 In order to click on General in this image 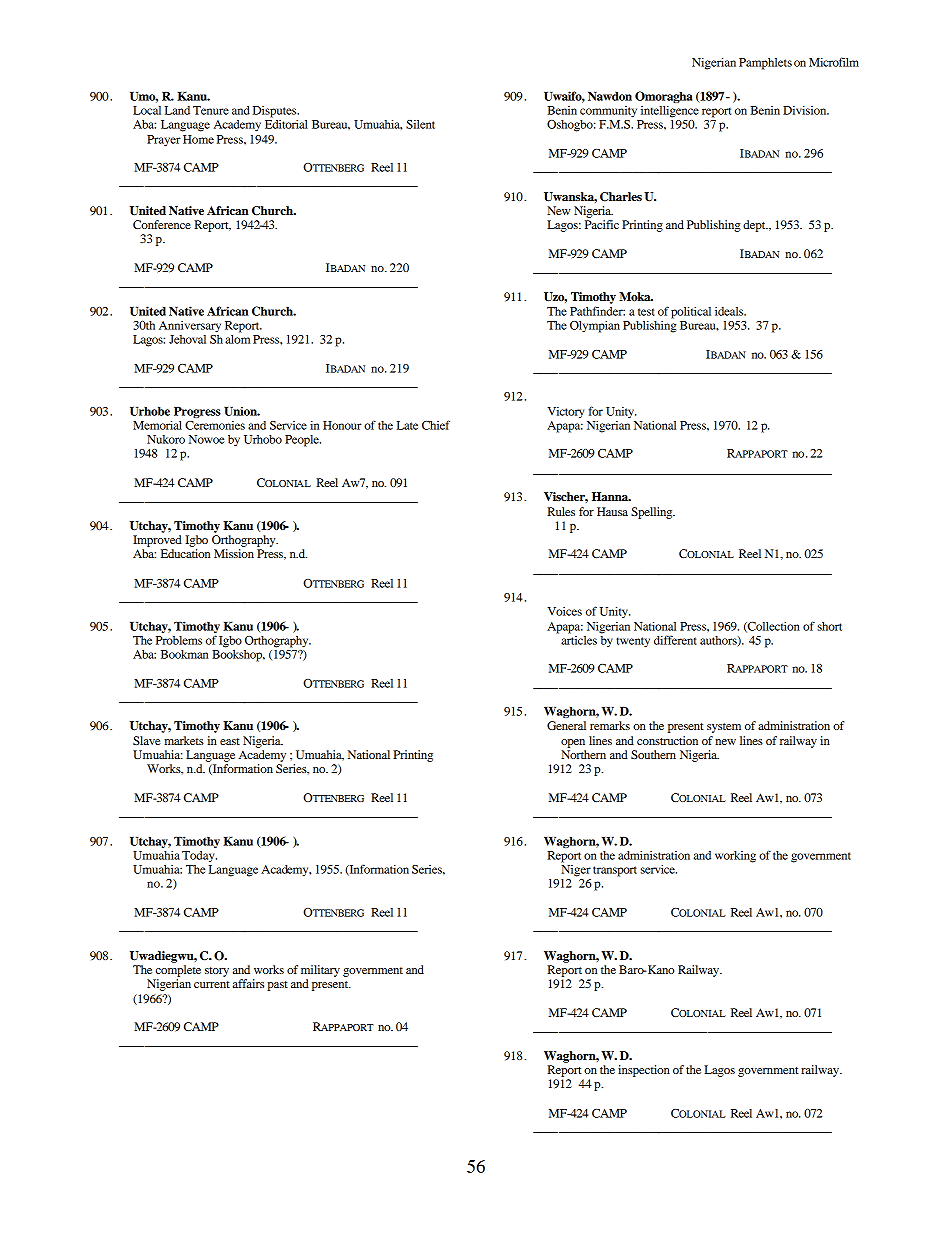, I will do `click(566, 725)`.
